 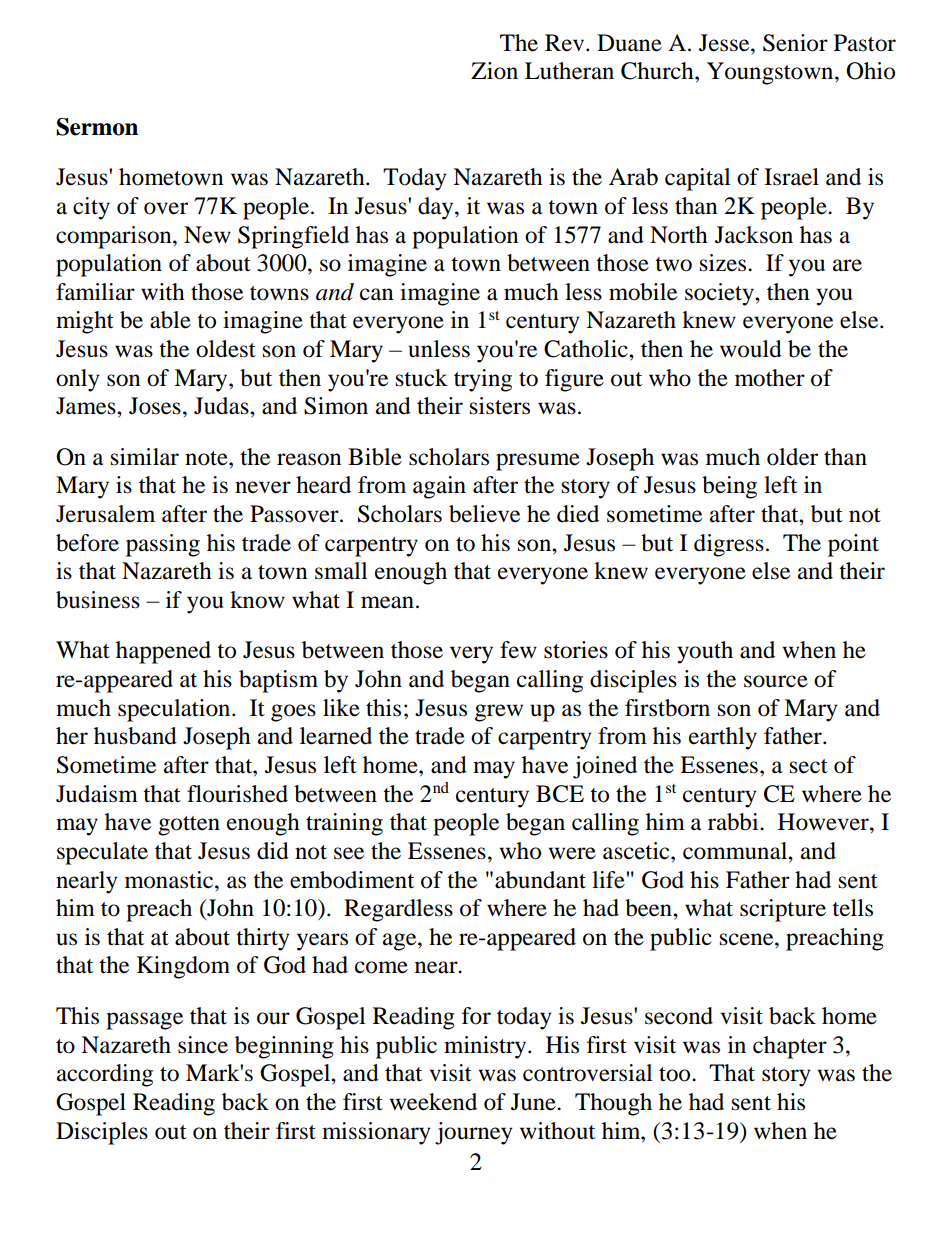 What do you see at coordinates (499, 713) in the screenshot?
I see `grew` at bounding box center [499, 713].
